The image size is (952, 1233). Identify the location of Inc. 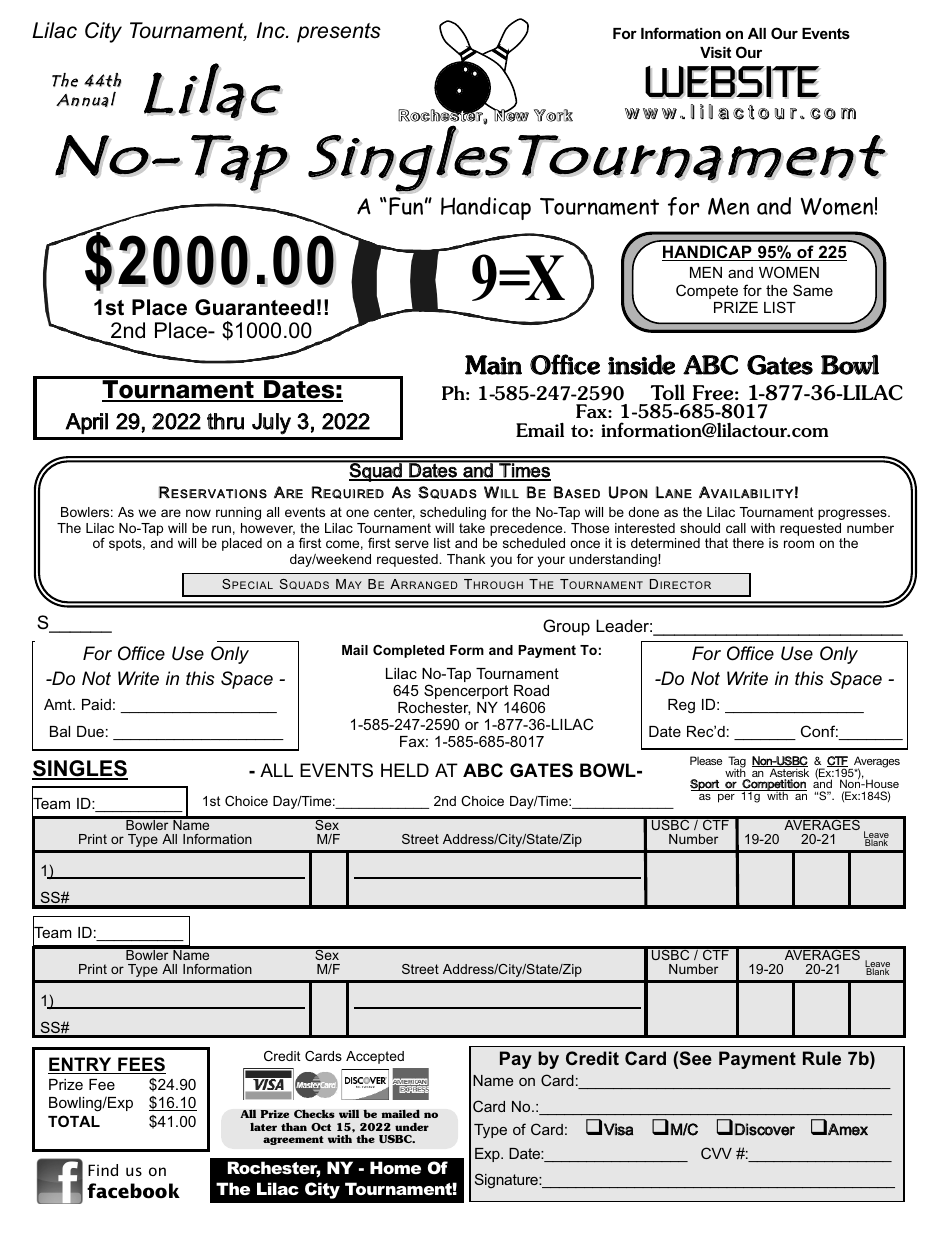
(272, 30).
